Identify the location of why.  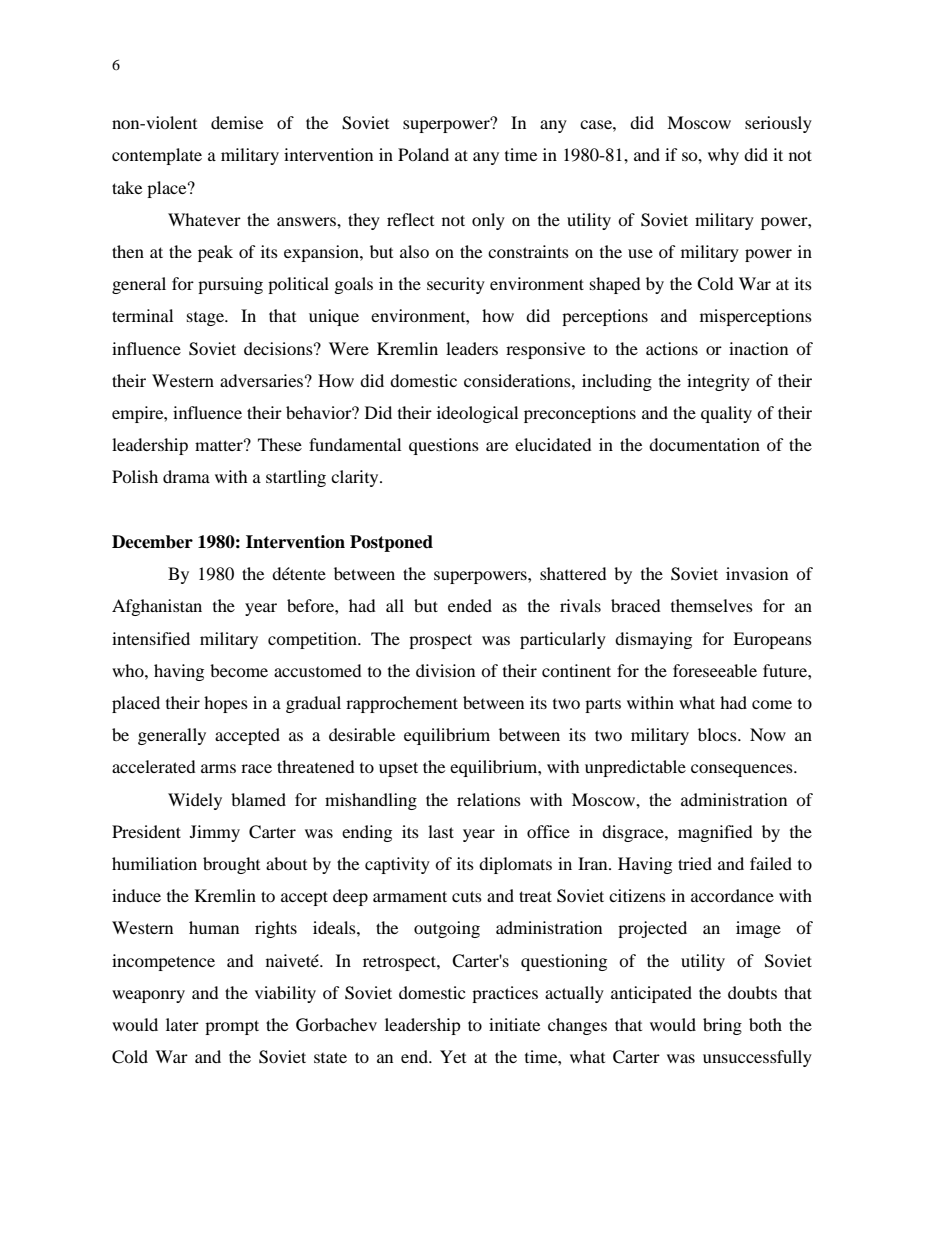
(723, 156).
